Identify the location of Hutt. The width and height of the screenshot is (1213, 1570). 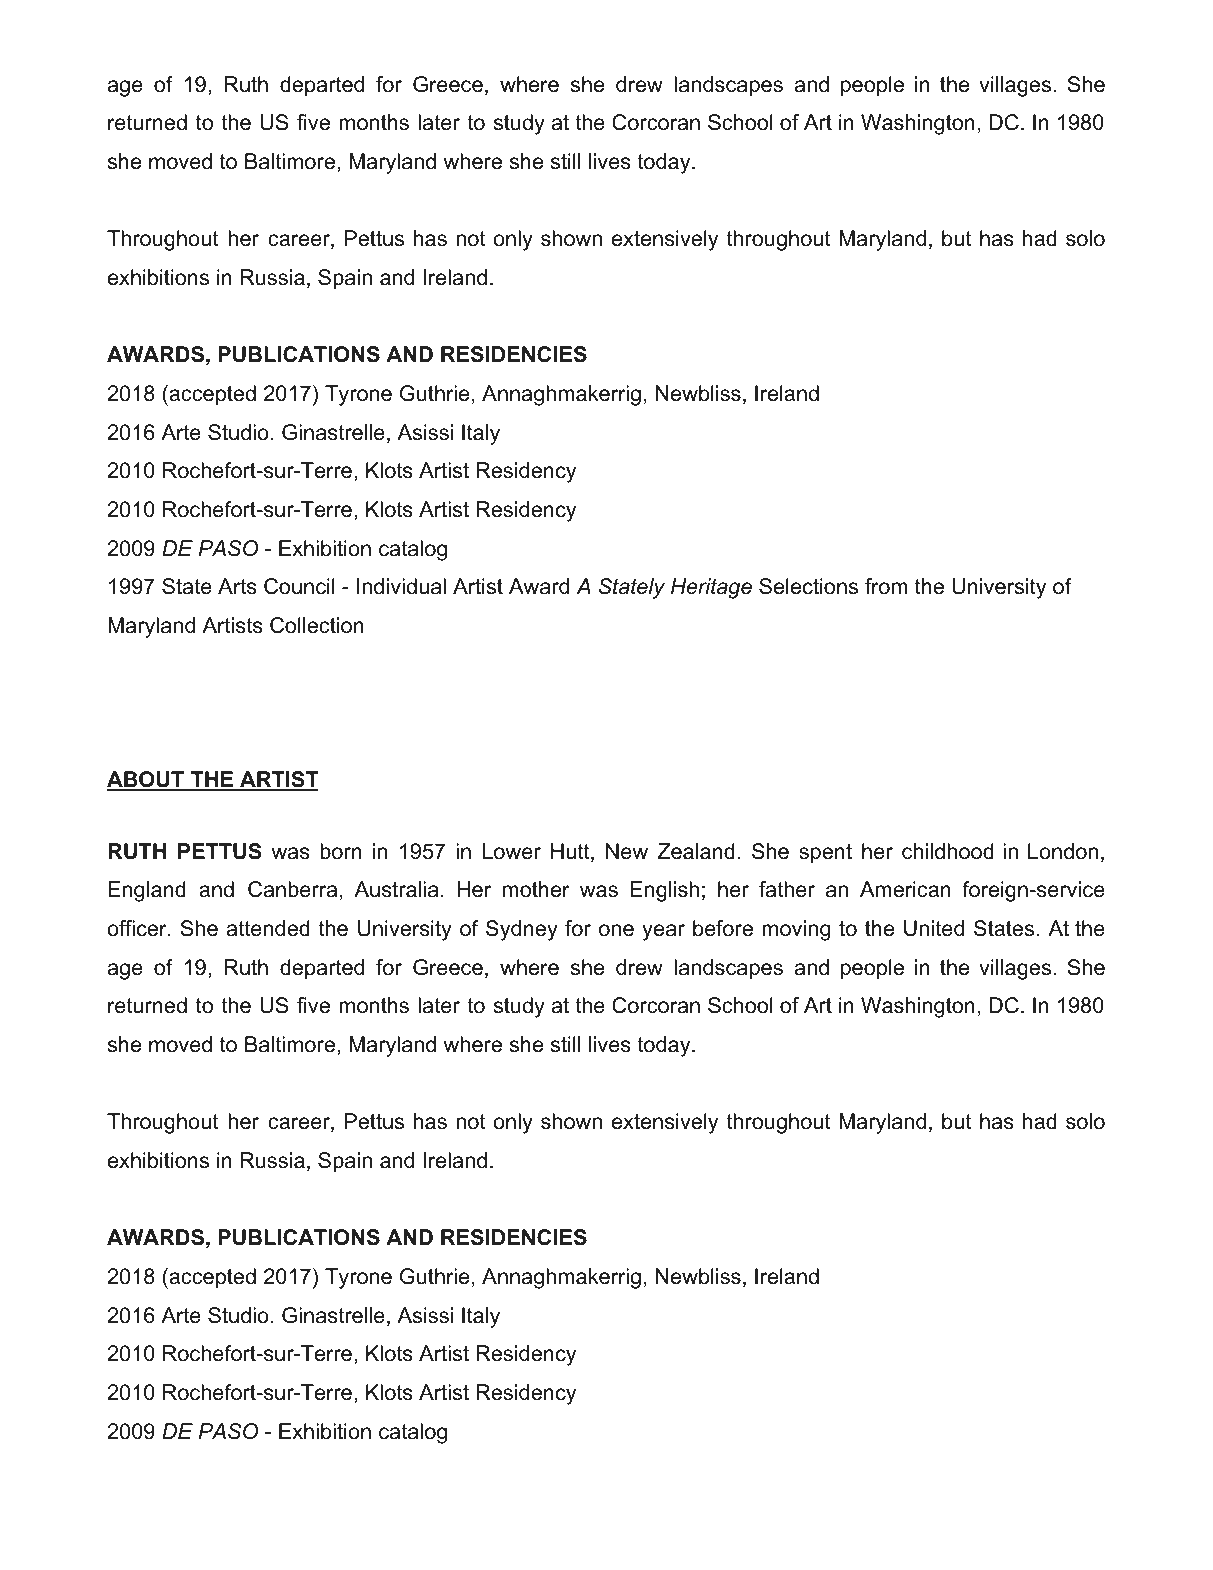
(571, 852).
